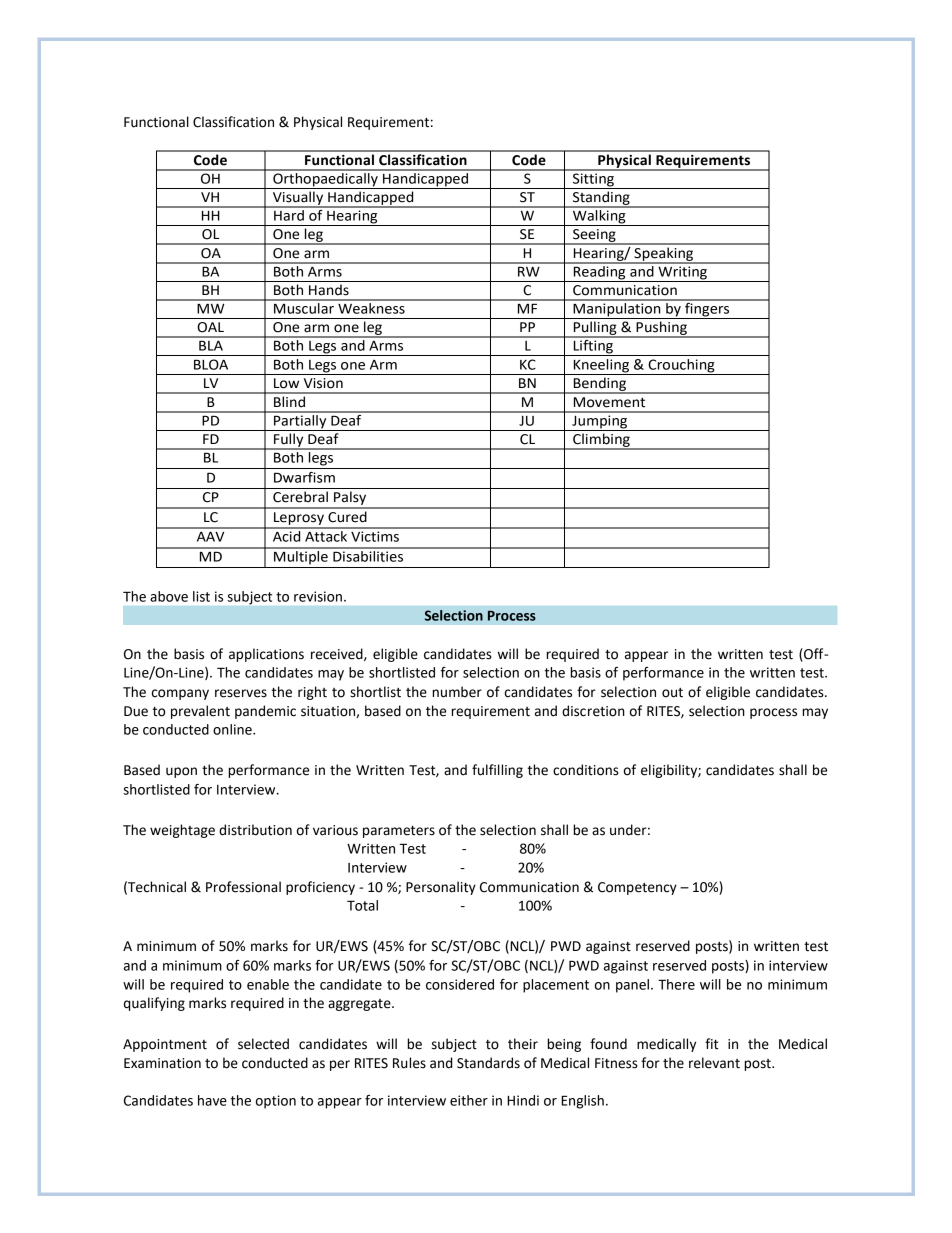 The width and height of the document is (952, 1233). Describe the element at coordinates (593, 711) in the document. I see `discretion` at that location.
